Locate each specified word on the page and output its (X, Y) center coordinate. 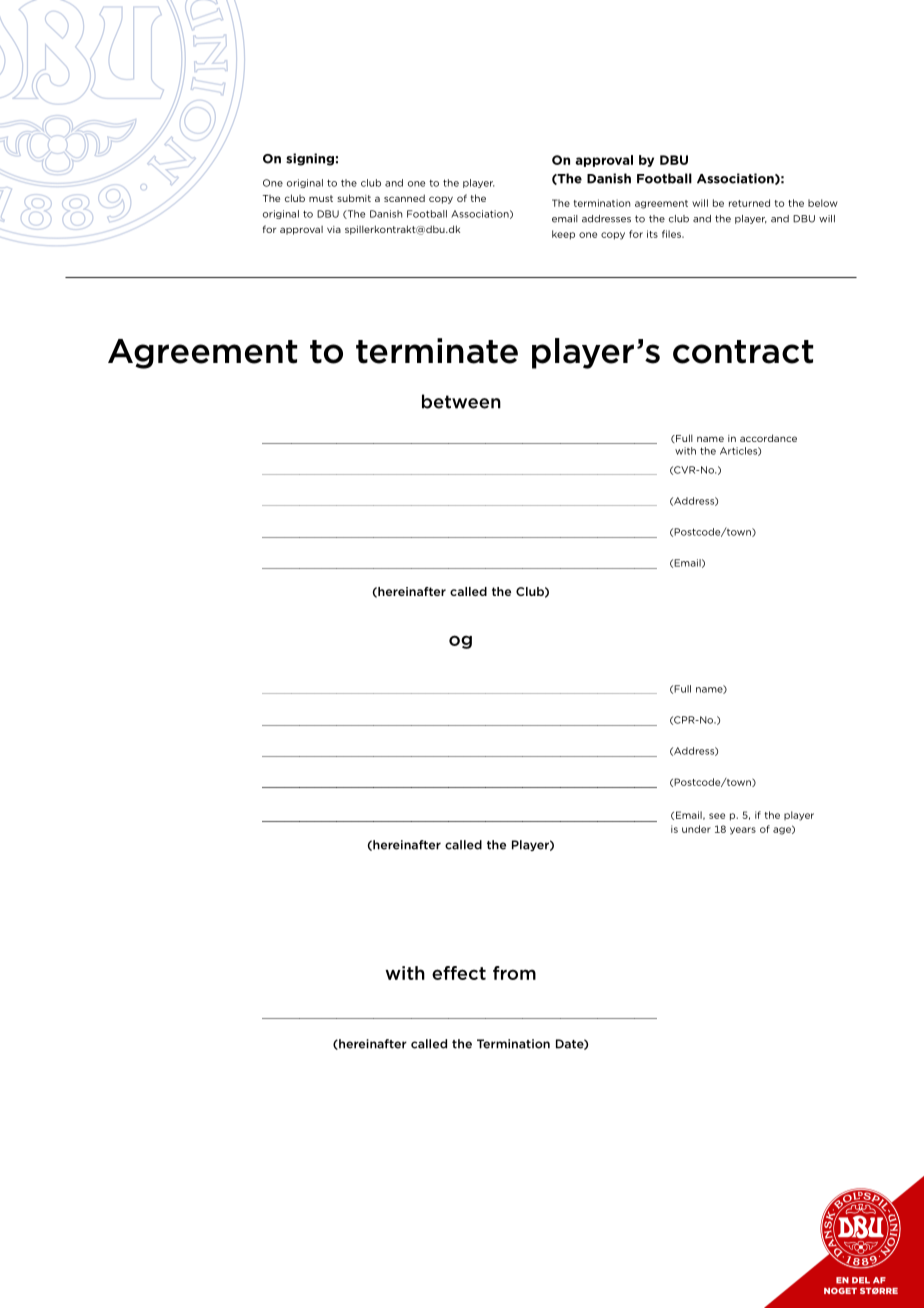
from (514, 973)
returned (749, 203)
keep (563, 235)
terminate (437, 351)
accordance (768, 438)
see (717, 816)
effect (459, 973)
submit (354, 198)
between (461, 401)
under (696, 829)
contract (743, 352)
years (743, 831)
